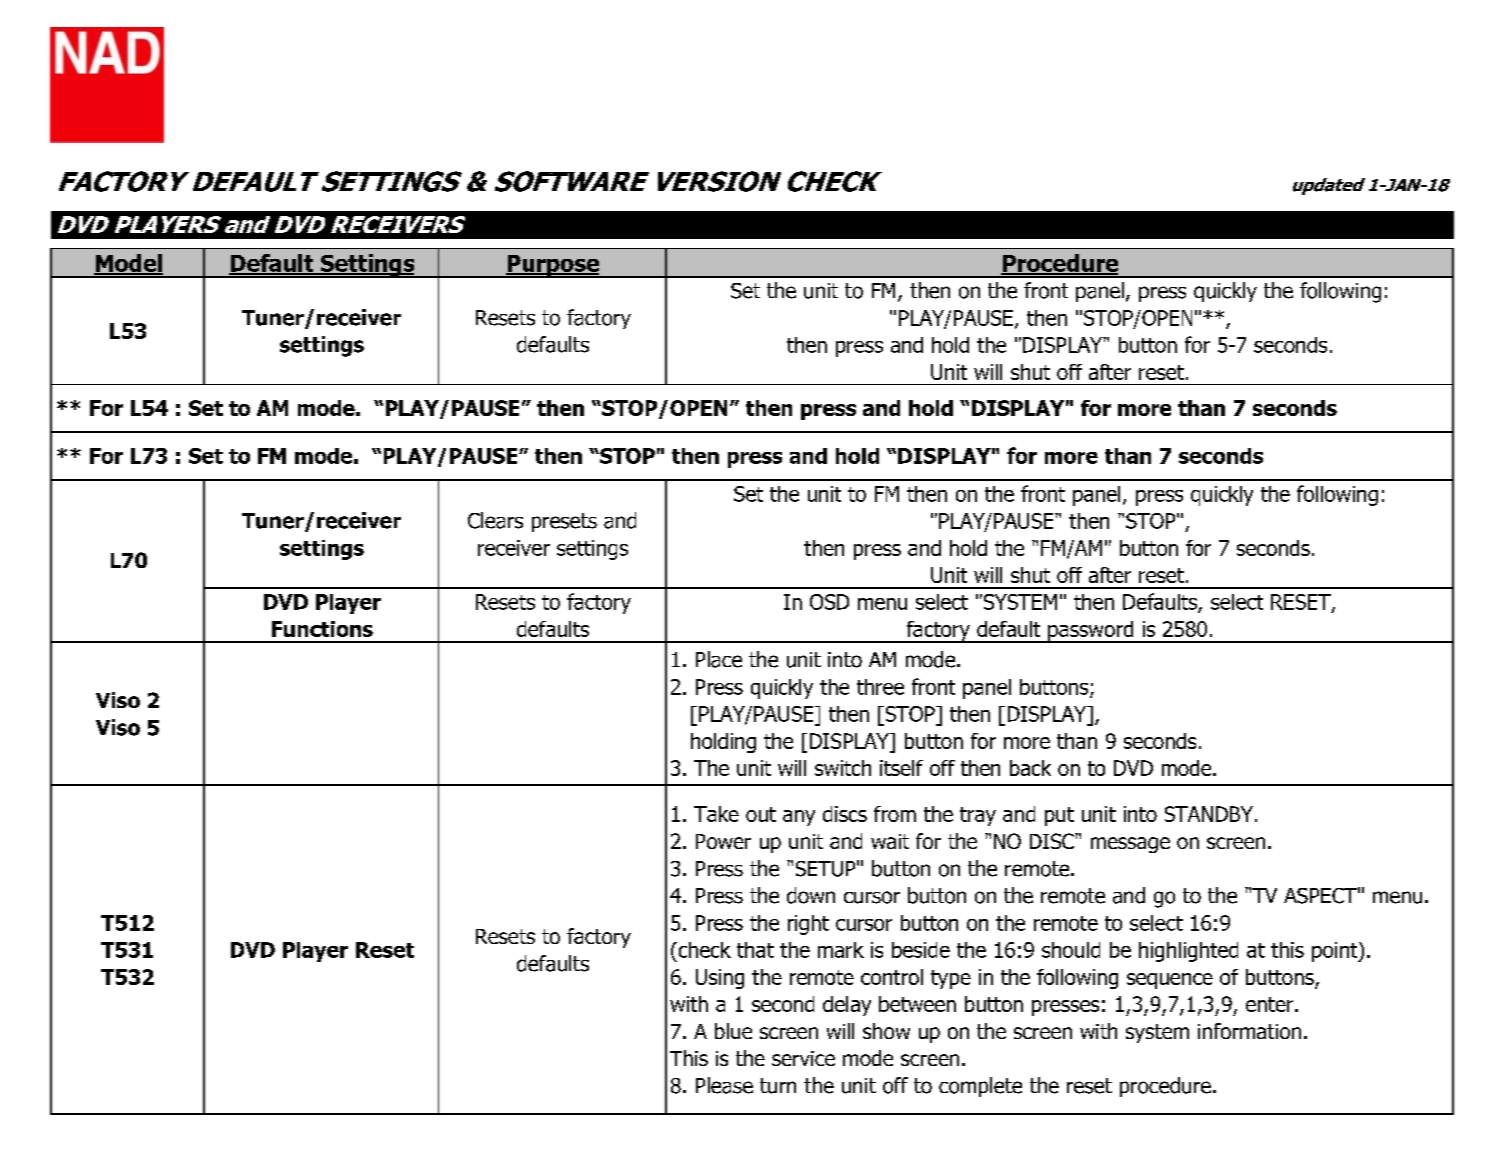 The height and width of the screenshot is (1163, 1506). Describe the element at coordinates (880, 687) in the screenshot. I see `three` at that location.
